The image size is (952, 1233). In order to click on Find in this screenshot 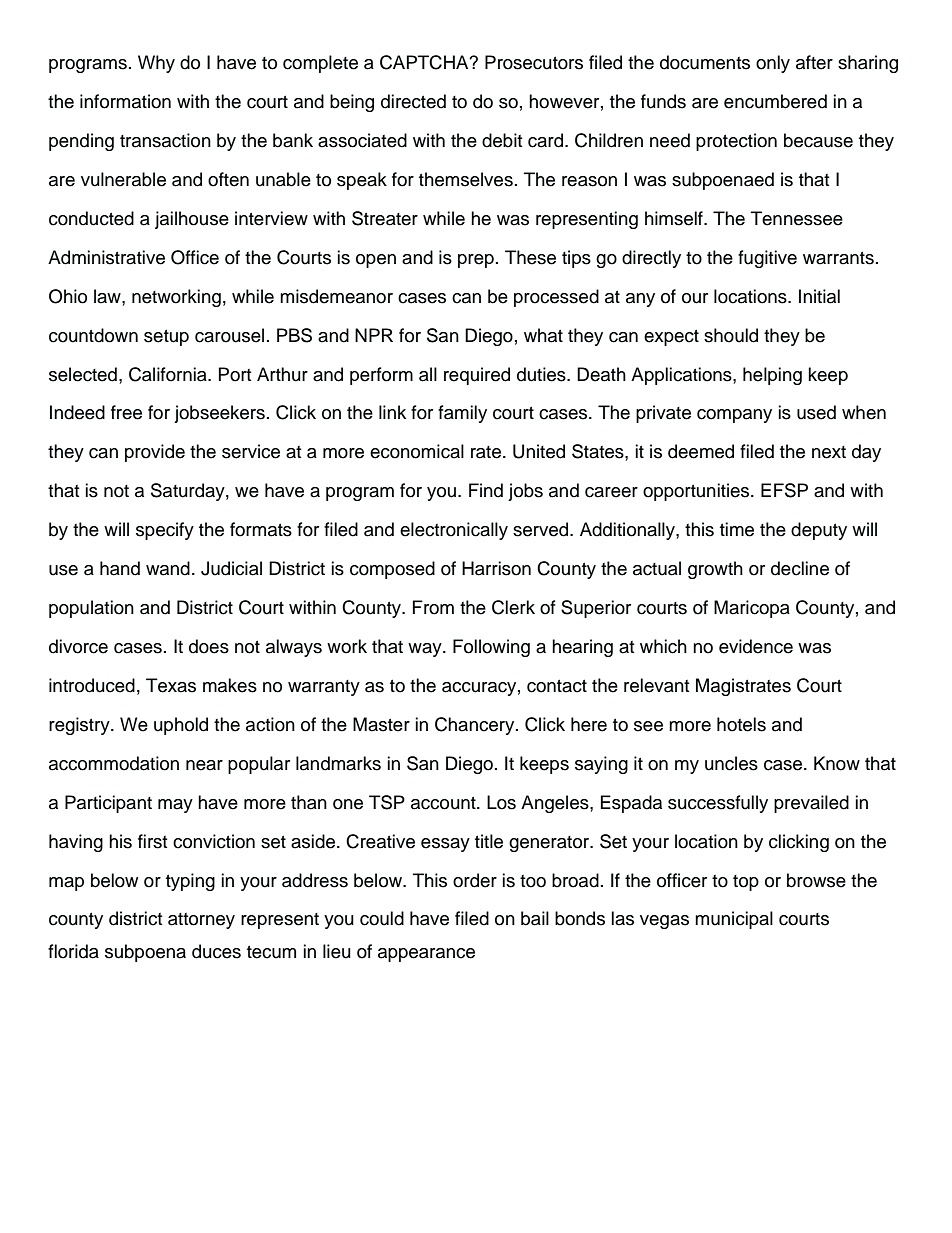, I will do `click(486, 490)`.
